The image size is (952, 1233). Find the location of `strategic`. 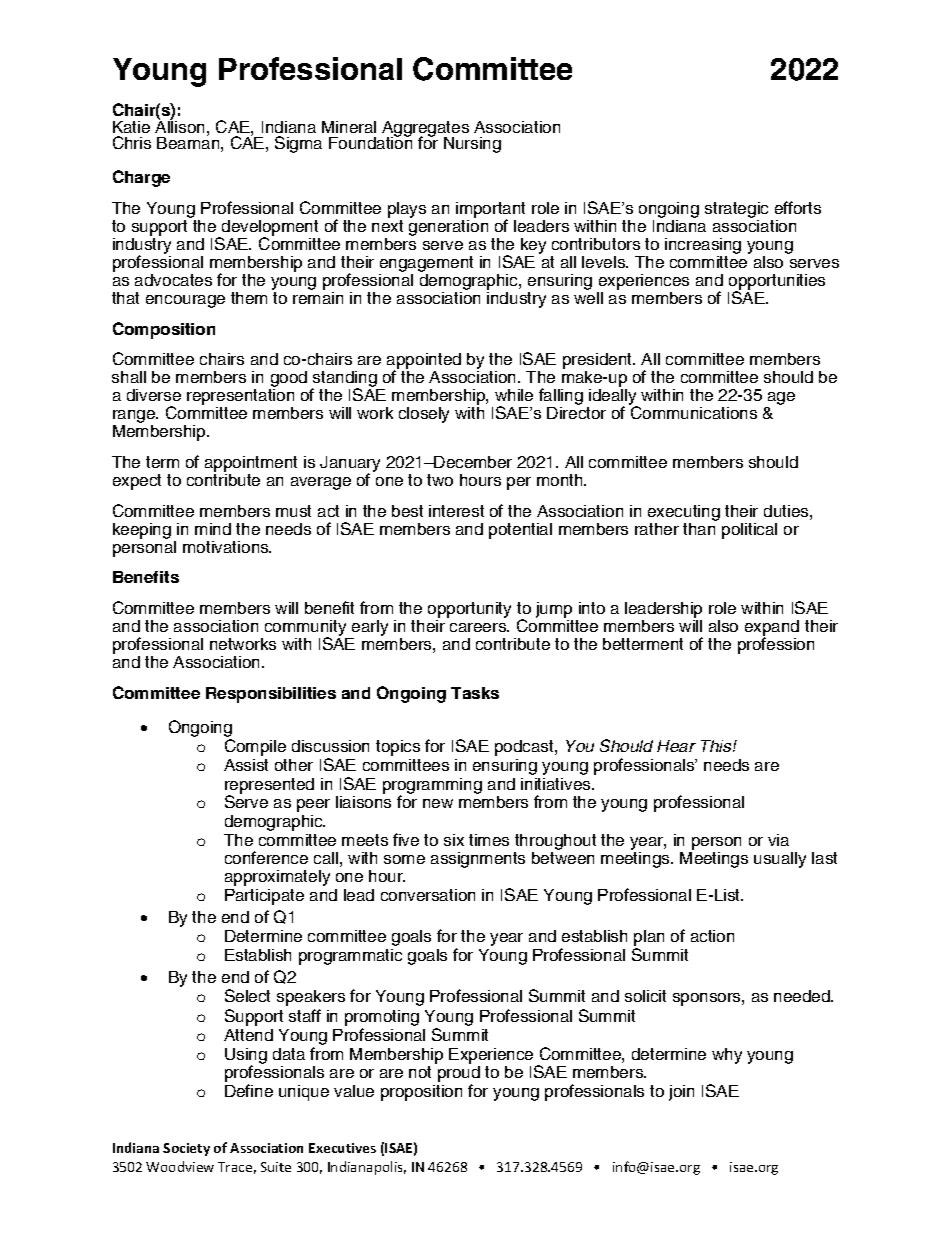

strategic is located at coordinates (736, 211).
